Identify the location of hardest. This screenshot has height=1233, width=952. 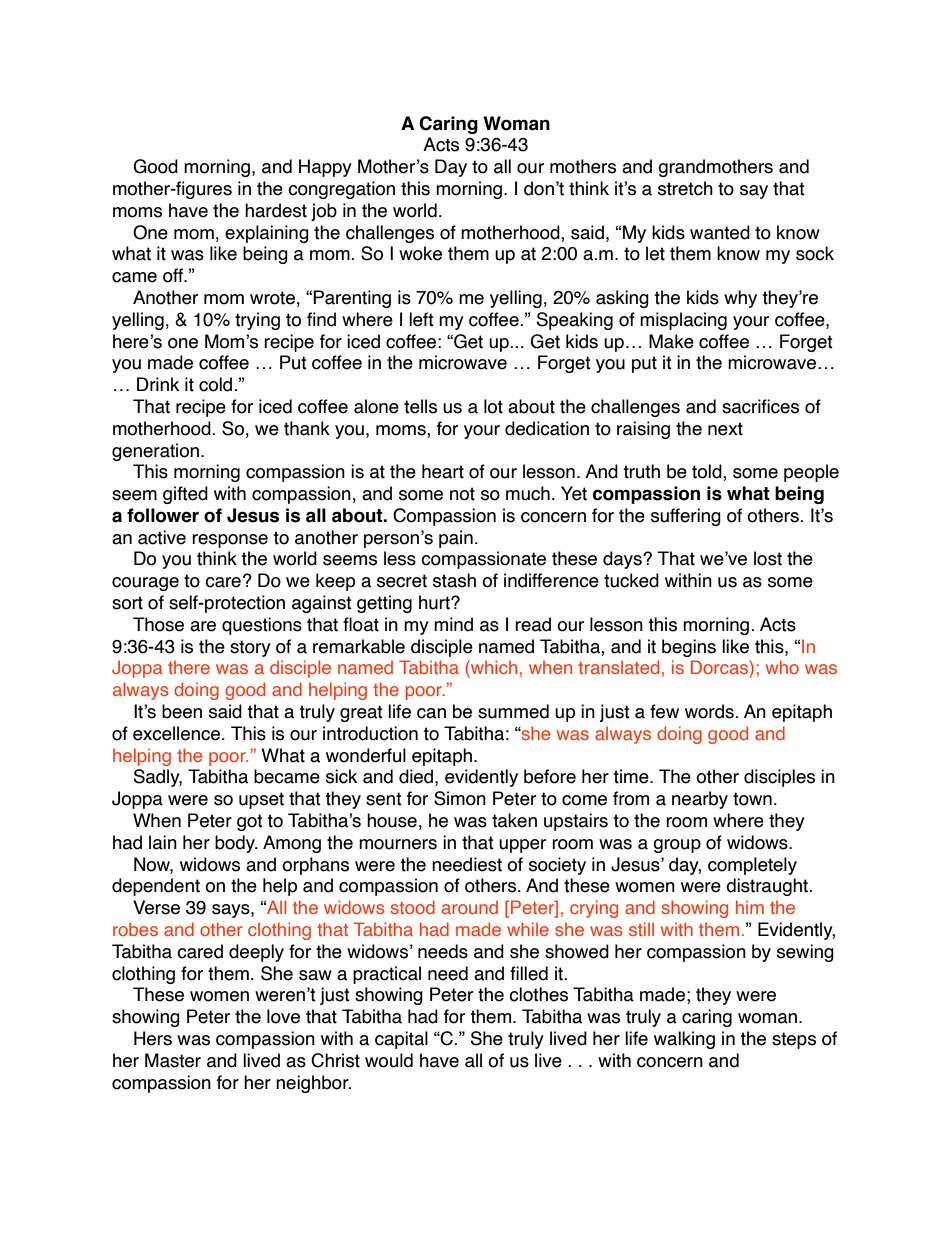
(276, 210).
